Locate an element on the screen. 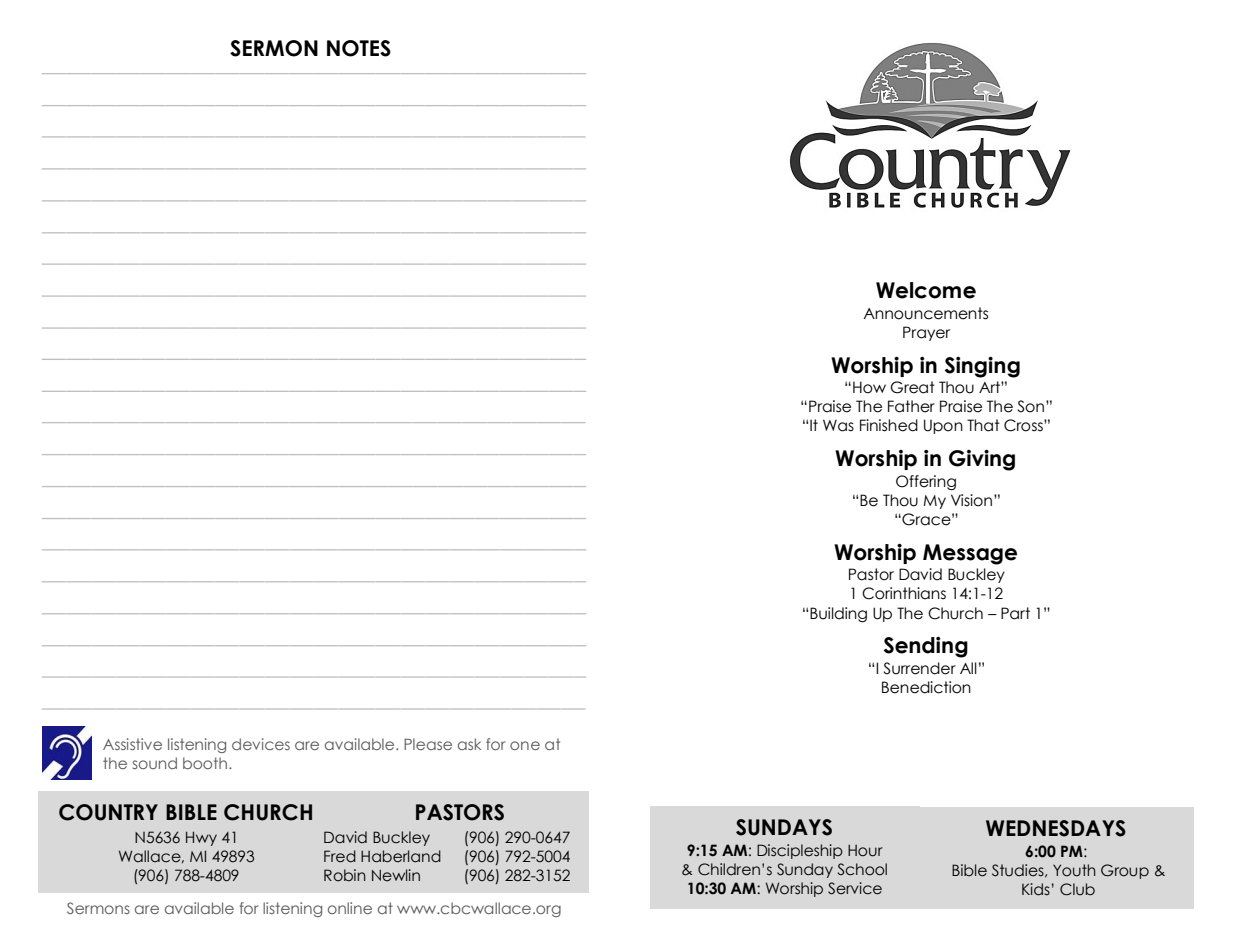 The height and width of the screenshot is (952, 1233). Welcome is located at coordinates (926, 290).
